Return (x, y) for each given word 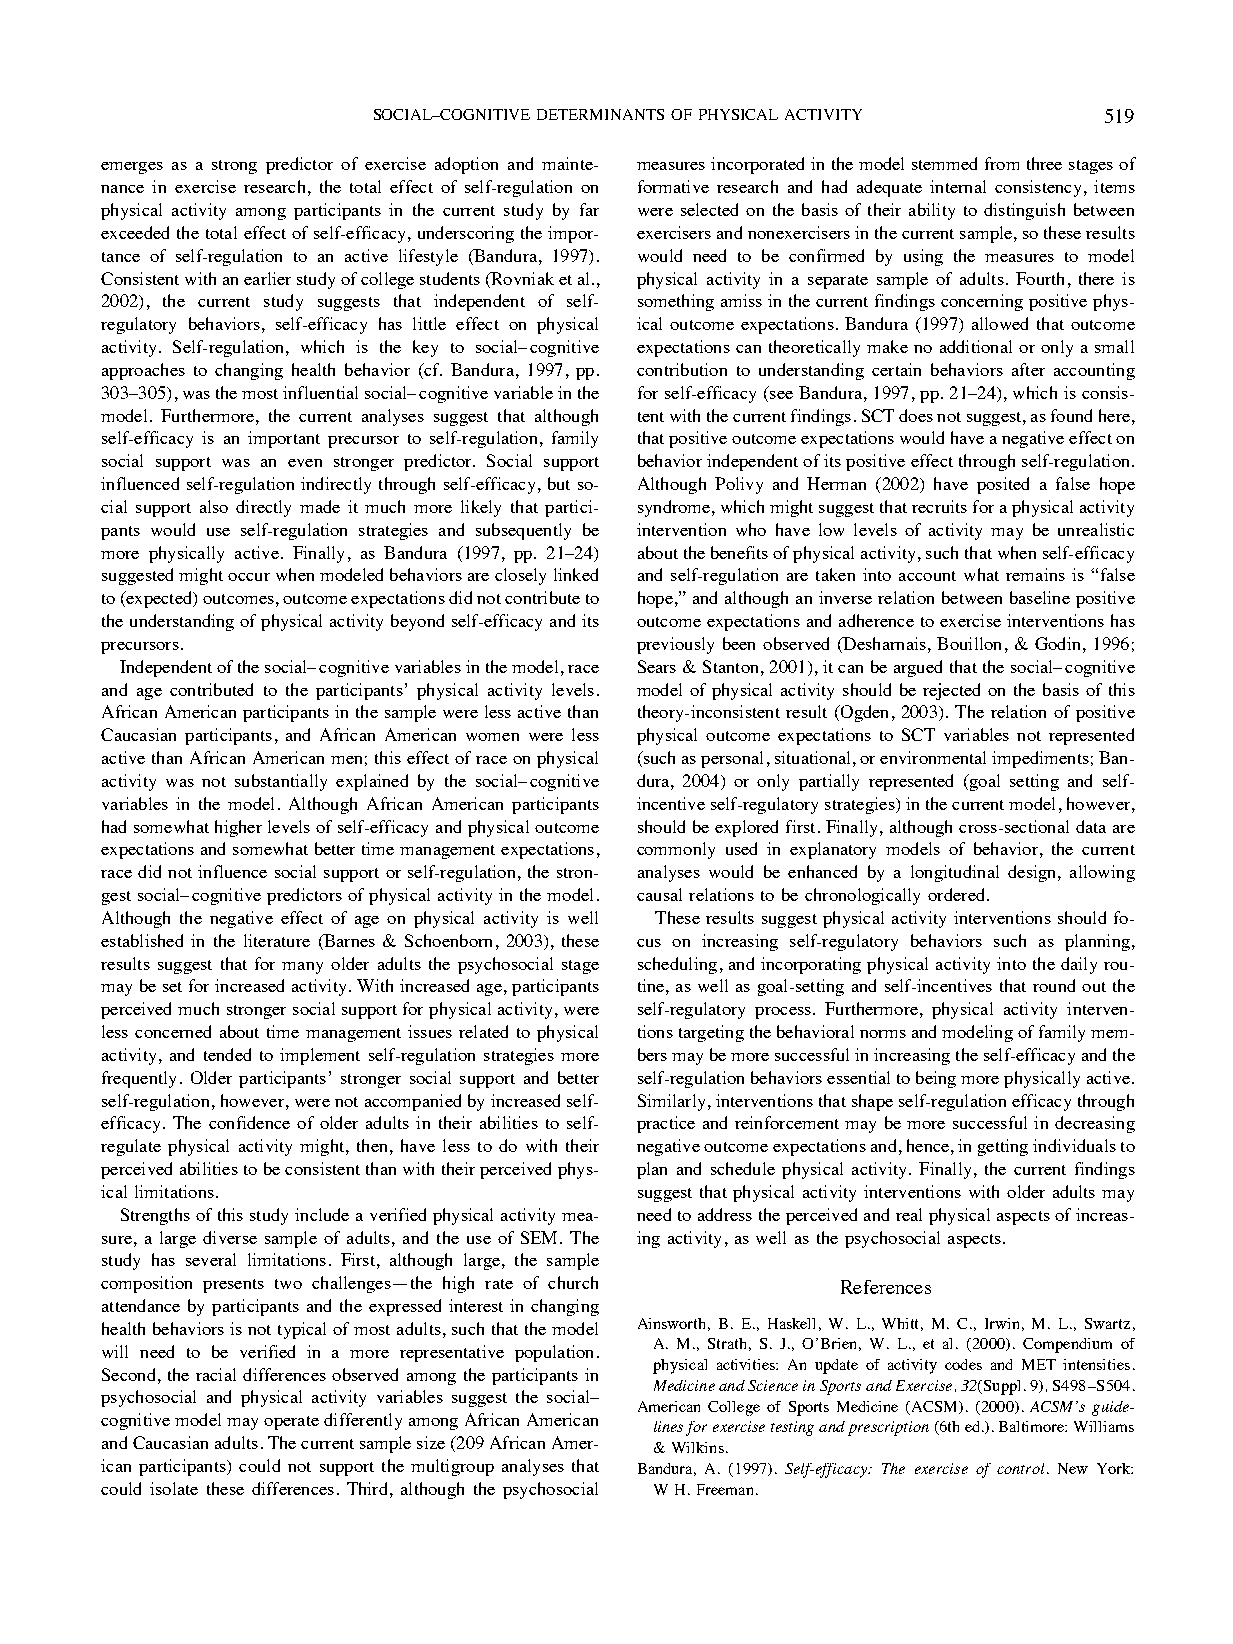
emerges (132, 168)
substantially (281, 782)
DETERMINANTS (600, 114)
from (1002, 163)
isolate (174, 1488)
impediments (1040, 759)
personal (732, 759)
